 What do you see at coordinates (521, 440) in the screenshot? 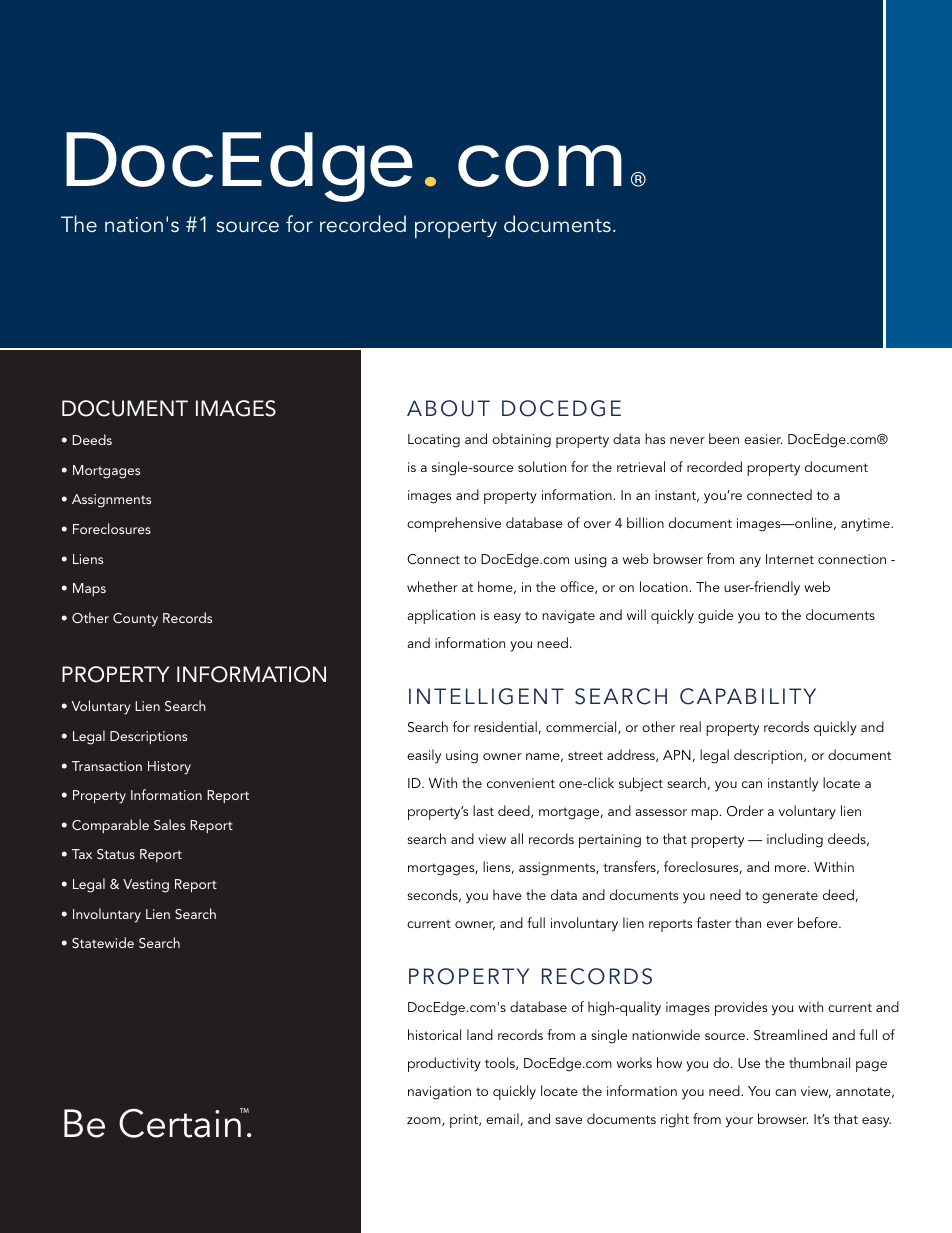
I see `obtaining` at bounding box center [521, 440].
